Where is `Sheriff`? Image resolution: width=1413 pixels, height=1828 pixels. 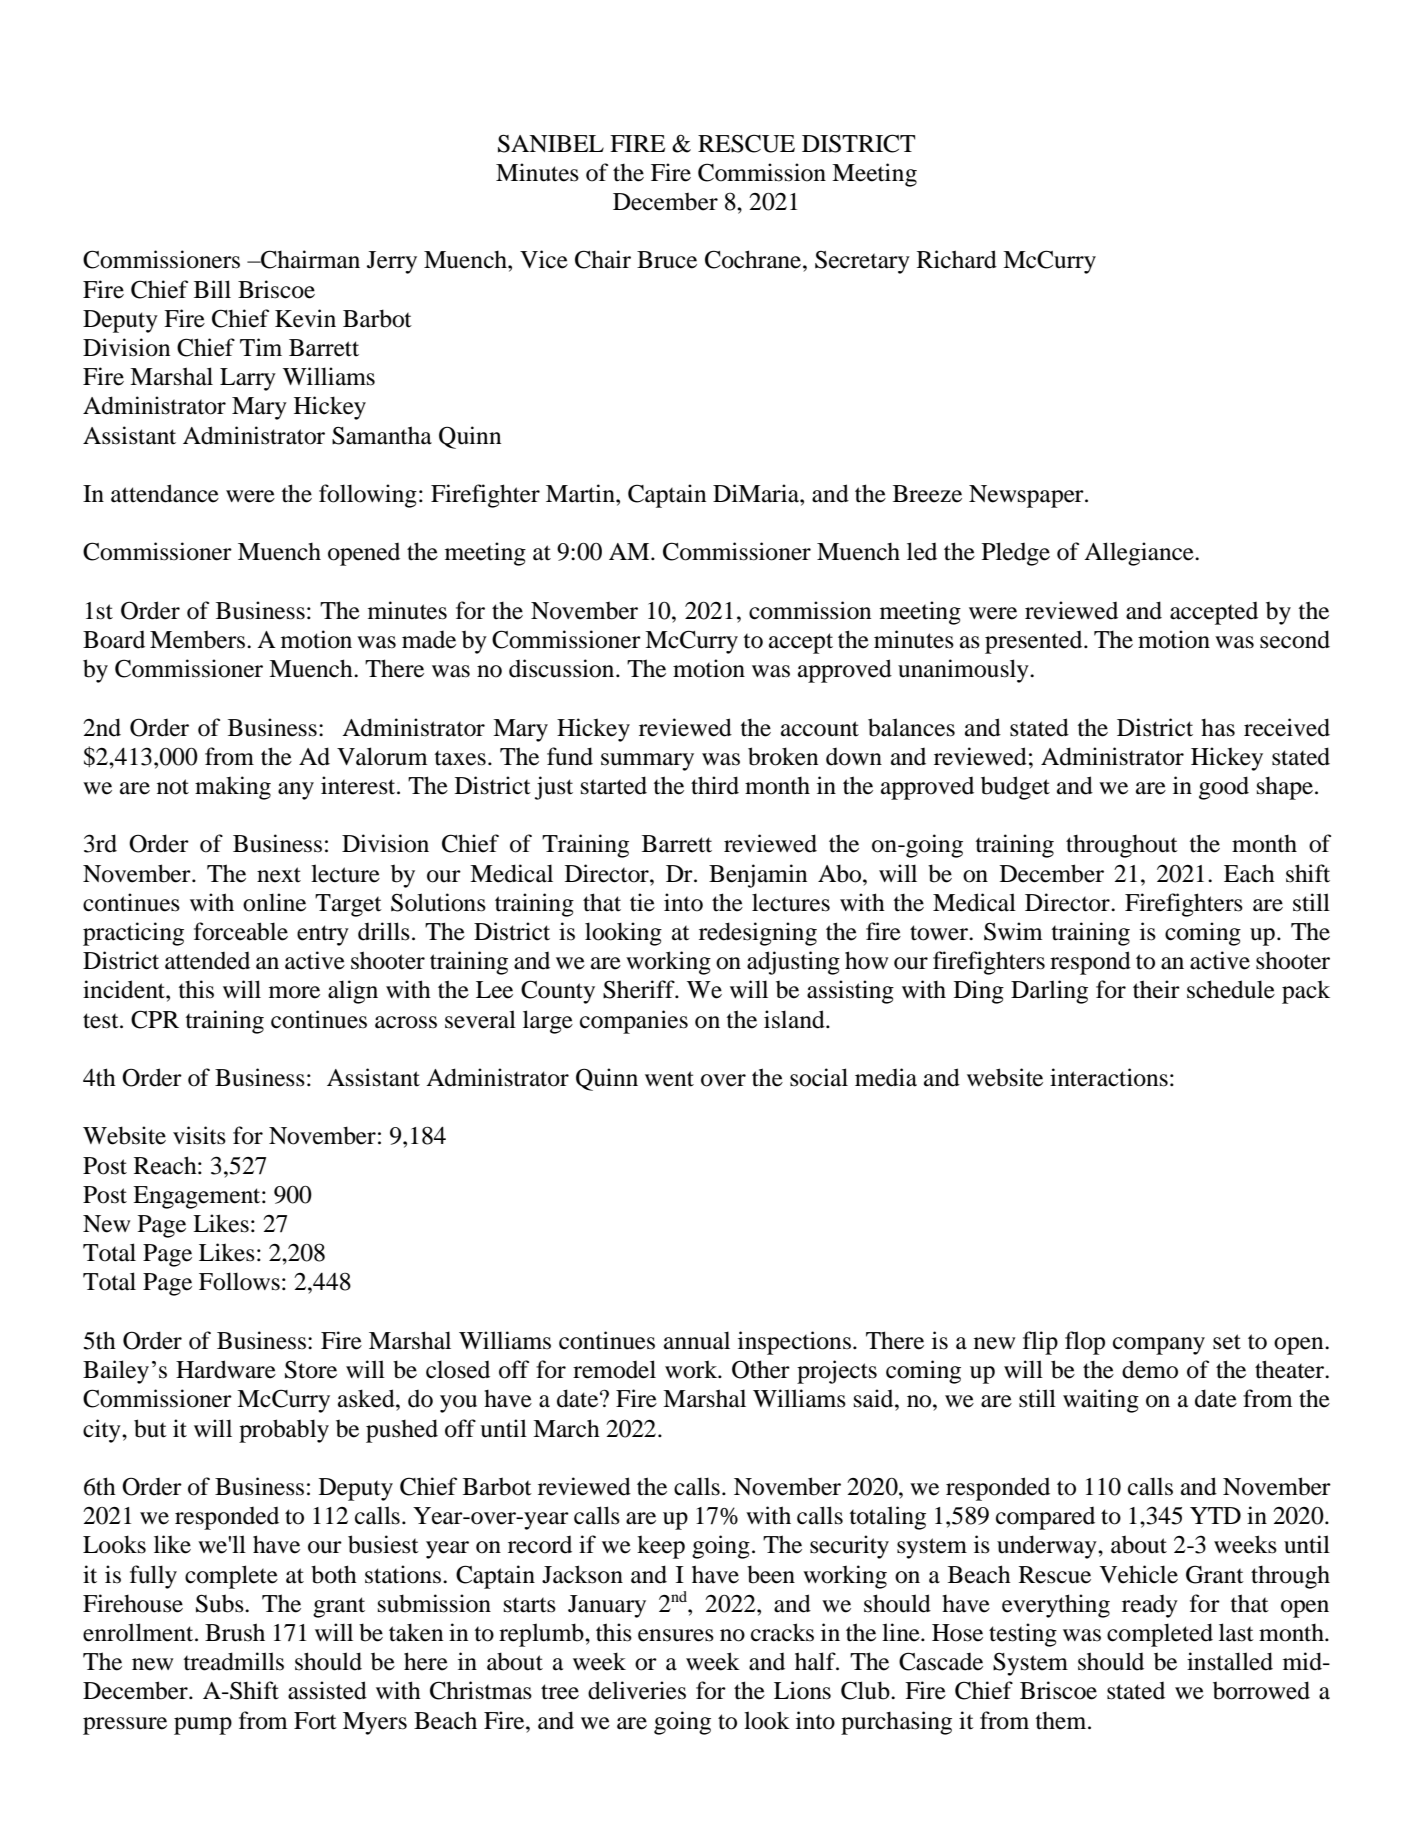 Sheriff is located at coordinates (640, 989).
